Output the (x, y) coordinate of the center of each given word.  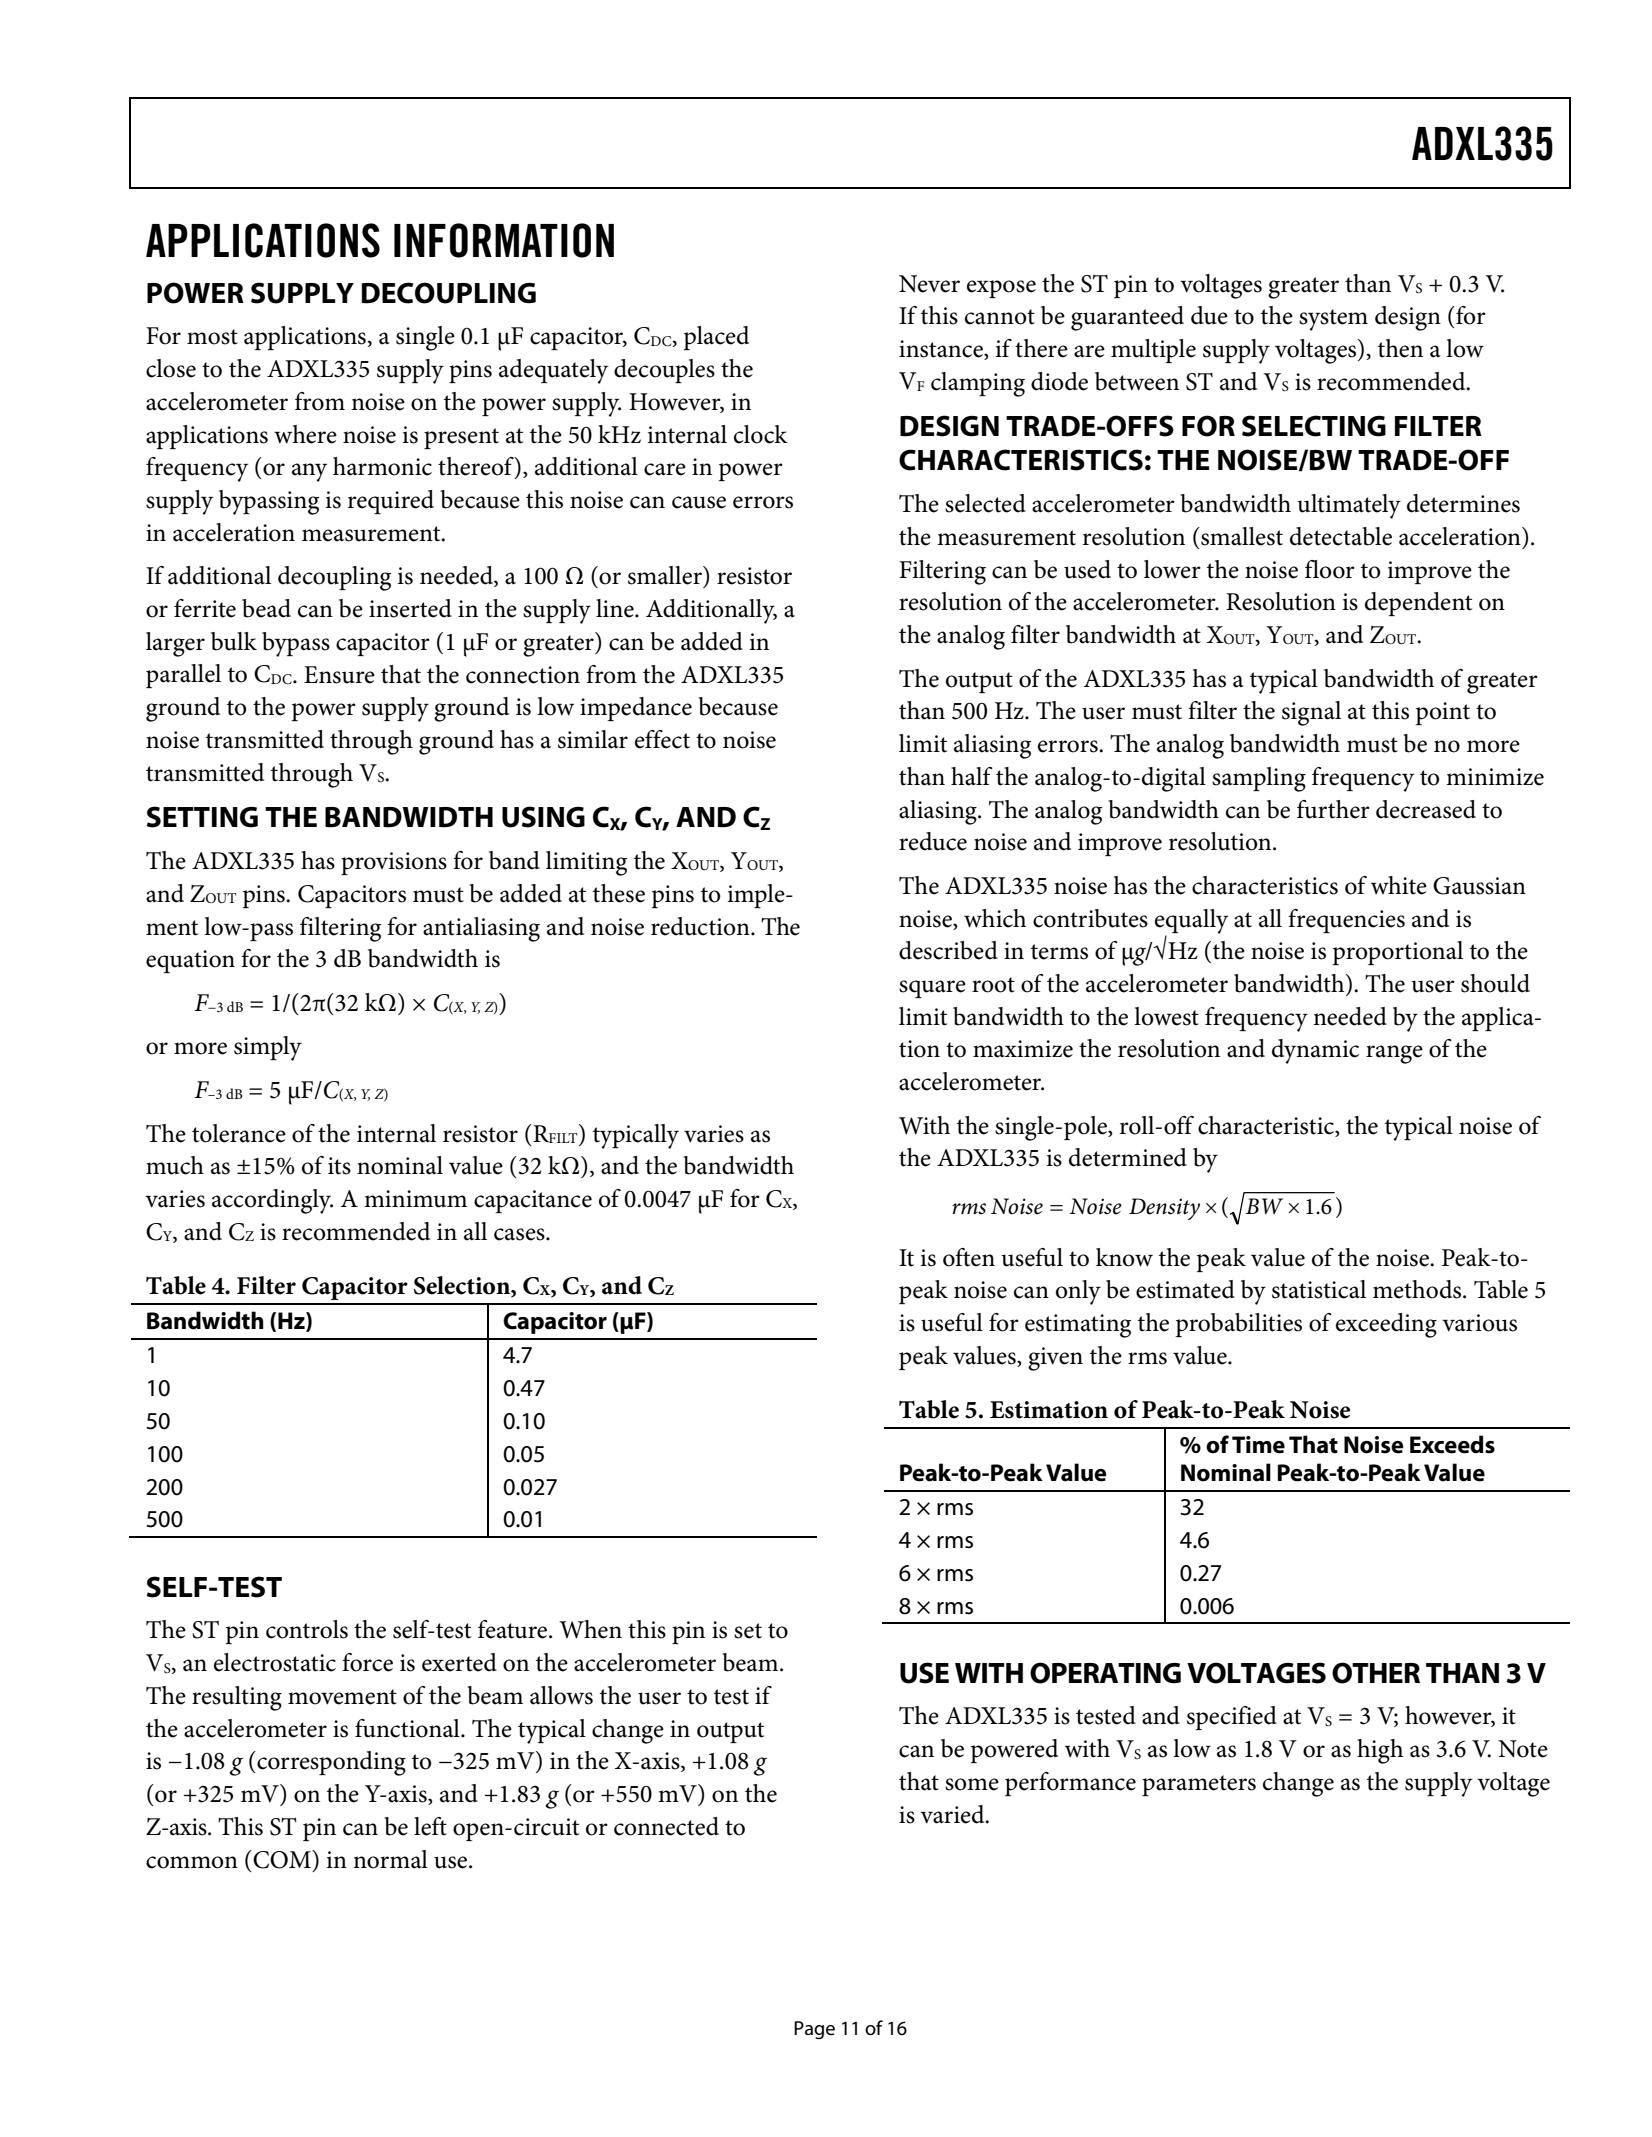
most (212, 337)
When (590, 1629)
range (1394, 1054)
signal (1311, 713)
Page (814, 2030)
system (1333, 320)
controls (307, 1629)
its (339, 1166)
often (969, 1257)
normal (390, 1859)
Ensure (339, 675)
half (972, 776)
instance (942, 350)
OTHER (1376, 1673)
